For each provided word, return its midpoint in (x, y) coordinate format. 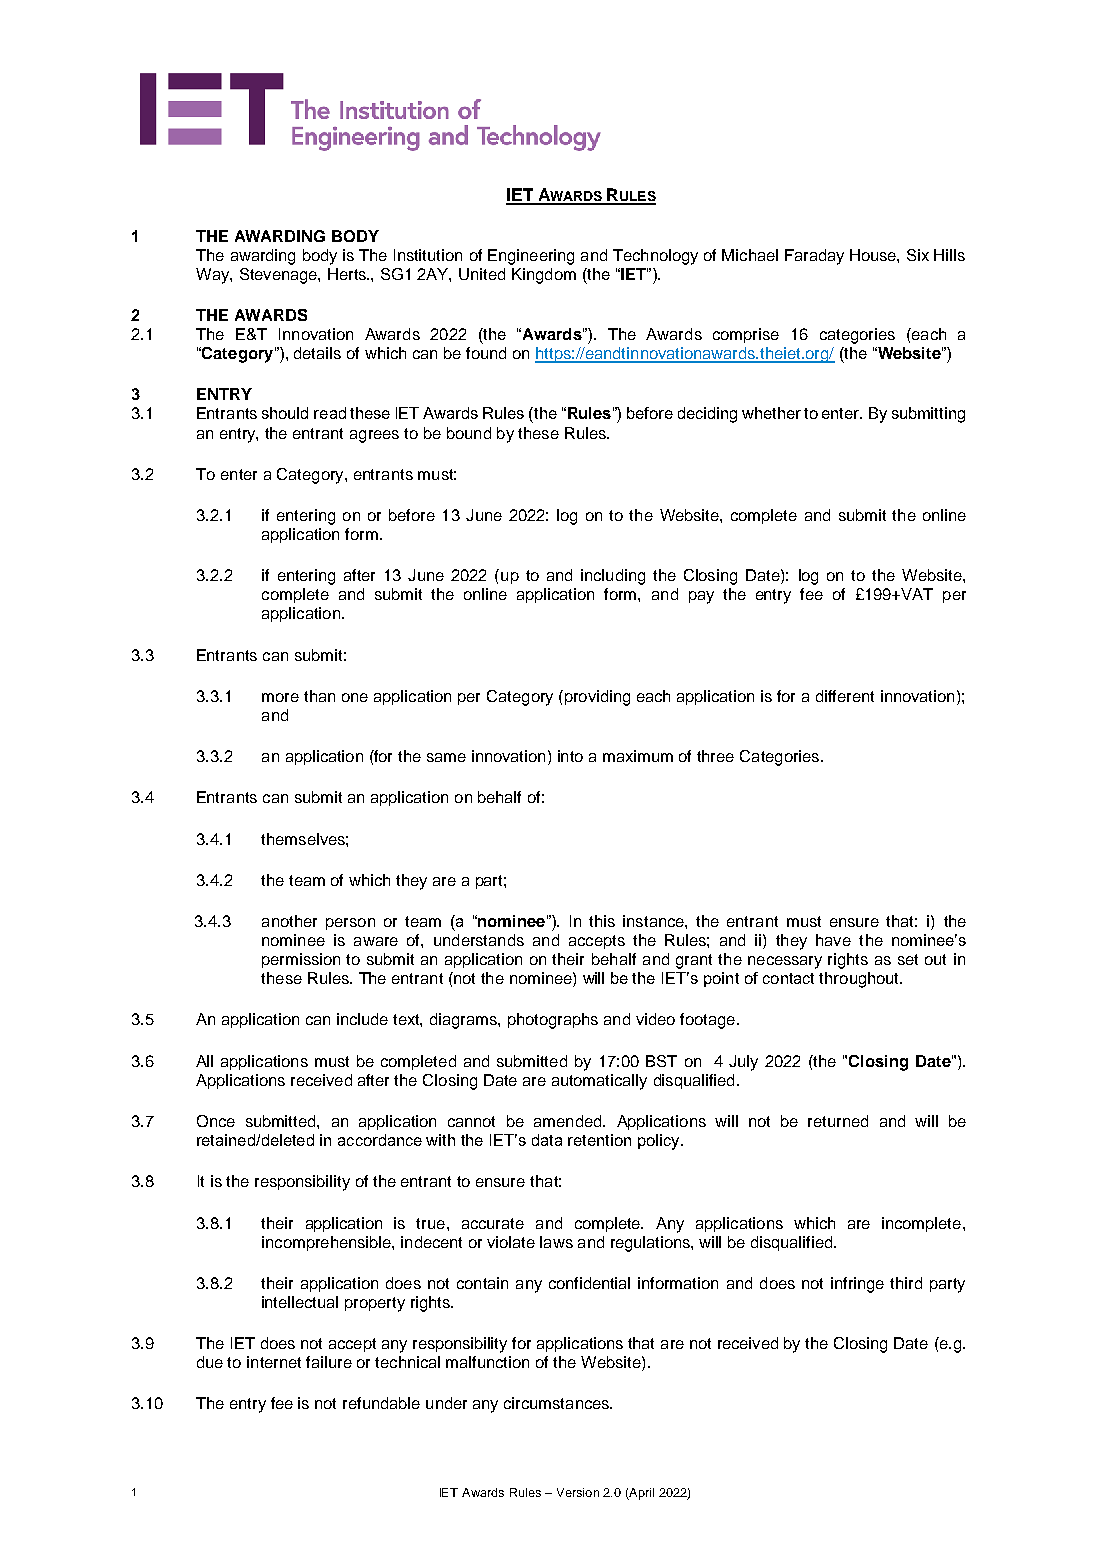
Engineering (531, 257)
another (289, 921)
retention (599, 1140)
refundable (381, 1403)
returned (838, 1121)
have (833, 940)
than (319, 696)
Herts (348, 274)
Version (578, 1492)
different (845, 696)
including (613, 577)
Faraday (814, 257)
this (602, 921)
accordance (380, 1140)
